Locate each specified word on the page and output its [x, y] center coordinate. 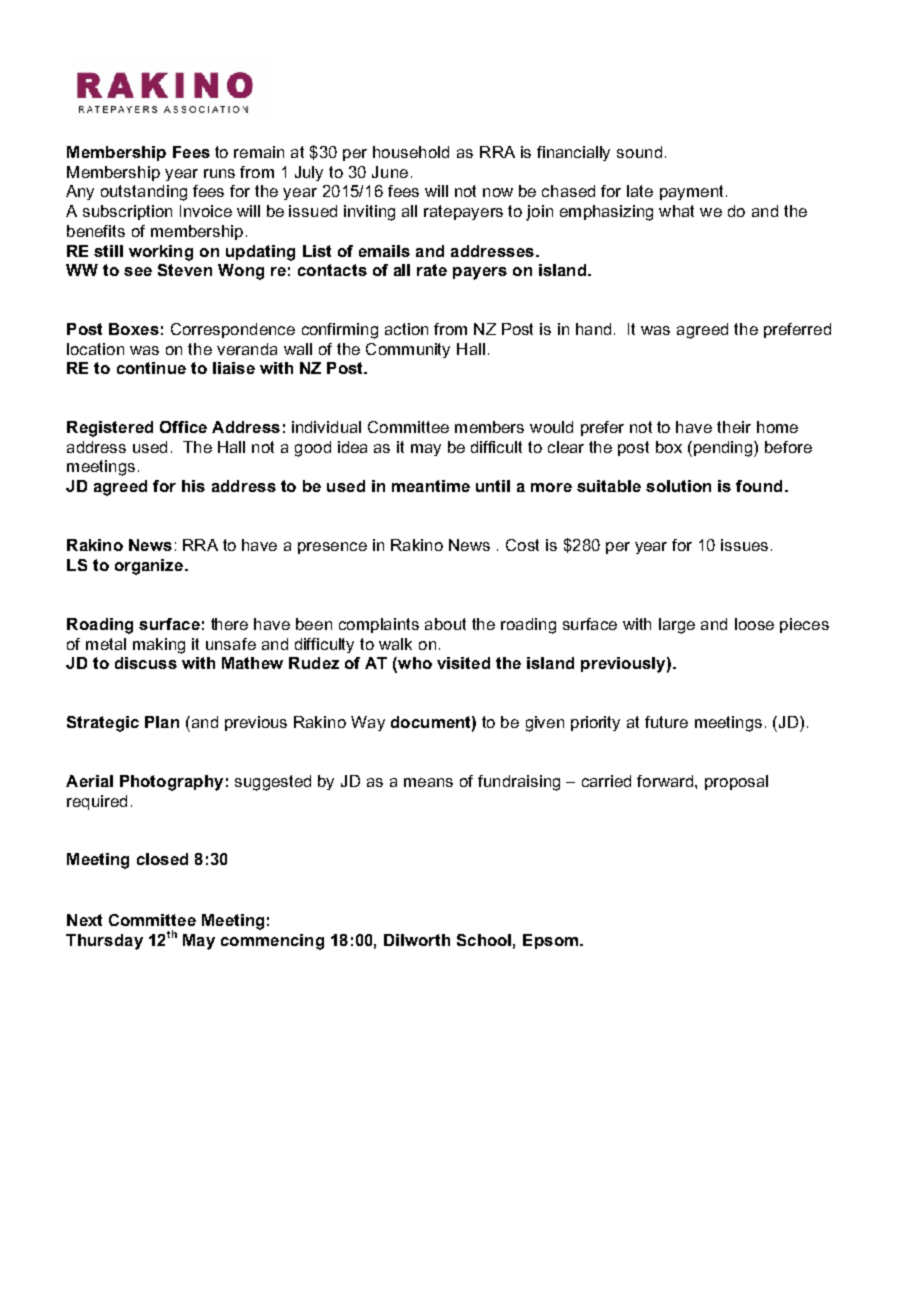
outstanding [144, 193]
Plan [162, 722]
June [390, 172]
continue [151, 368]
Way [368, 723]
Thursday [104, 942]
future [666, 722]
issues [744, 545]
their [734, 427]
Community [408, 350]
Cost [522, 545]
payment [691, 192]
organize [150, 567]
